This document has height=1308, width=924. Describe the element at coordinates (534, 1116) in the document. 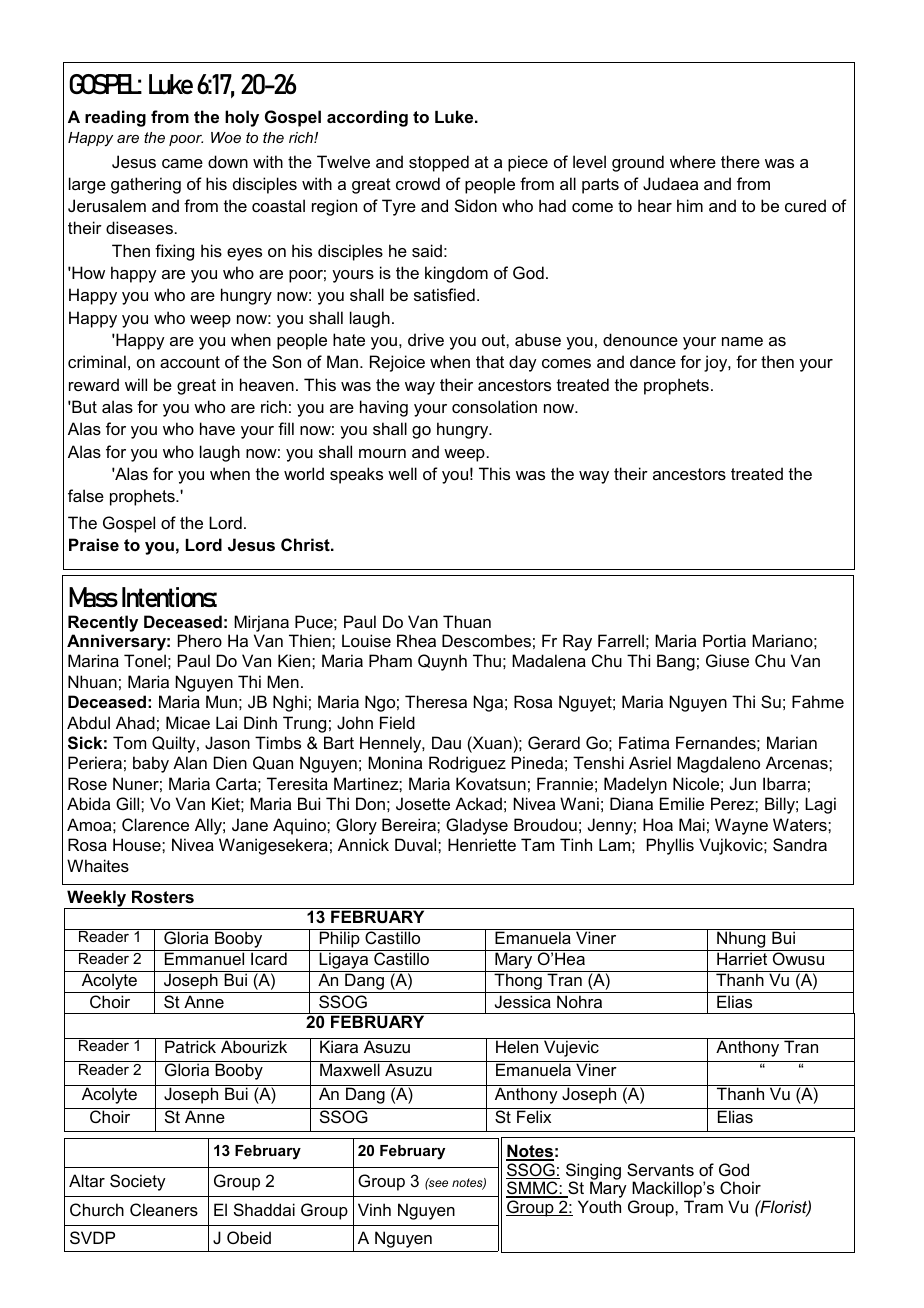

I see `Felix` at that location.
